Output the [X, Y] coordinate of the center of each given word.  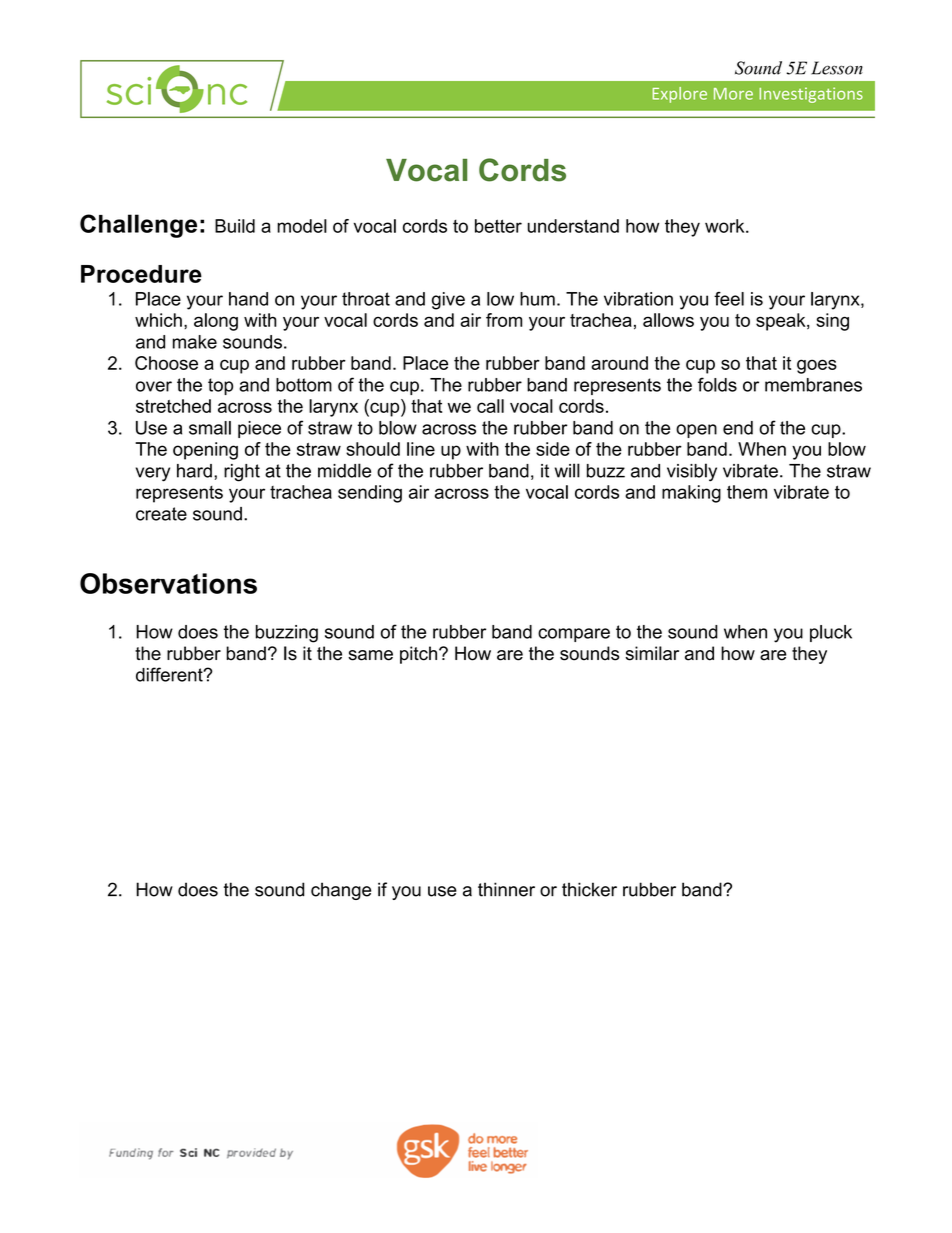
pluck [831, 633]
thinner [506, 889]
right [242, 473]
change [341, 891]
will [567, 470]
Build [235, 226]
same [370, 655]
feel [729, 299]
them [747, 492]
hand [248, 299]
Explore [679, 95]
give [448, 301]
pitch [420, 655]
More [733, 94]
